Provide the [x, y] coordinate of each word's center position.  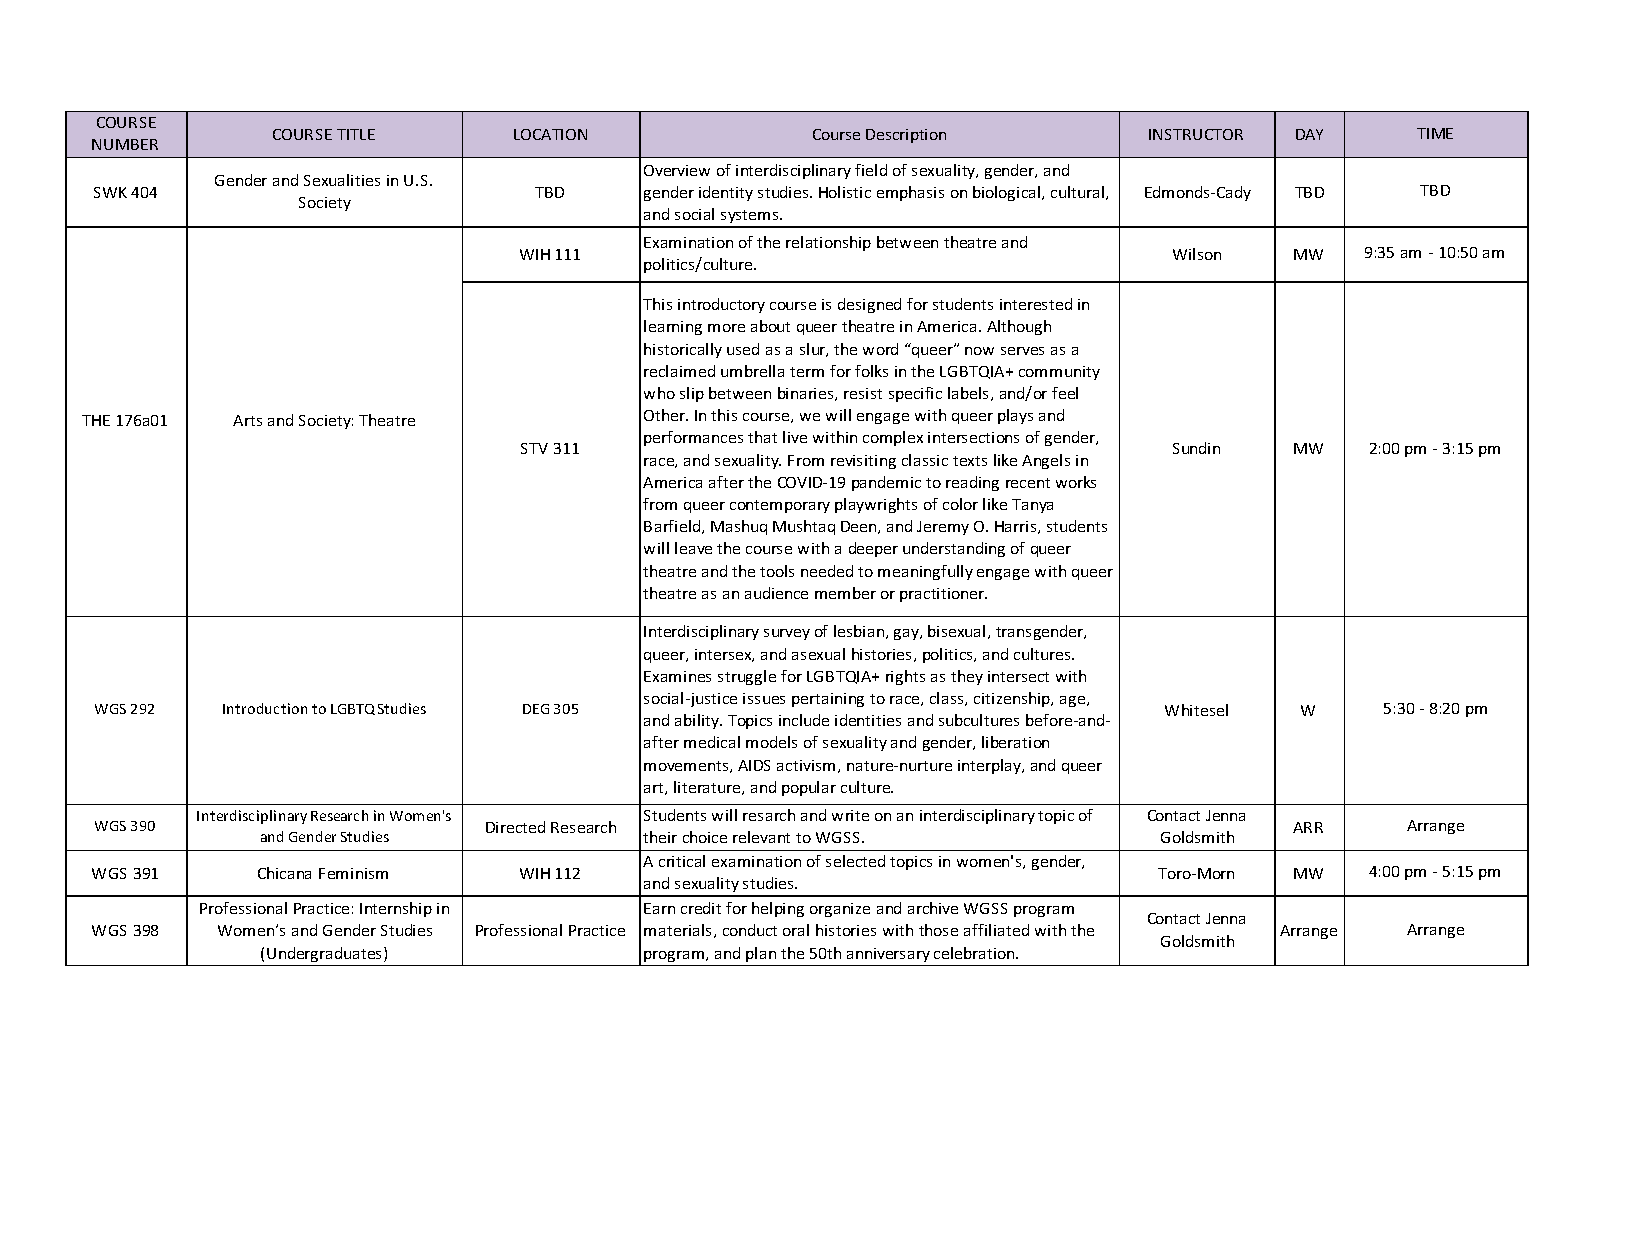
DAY [1309, 134]
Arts [247, 420]
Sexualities [342, 180]
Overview [677, 170]
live [795, 437]
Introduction [265, 708]
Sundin [1196, 448]
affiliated [996, 930]
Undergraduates [326, 954]
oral [796, 930]
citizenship [1013, 699]
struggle [747, 677]
